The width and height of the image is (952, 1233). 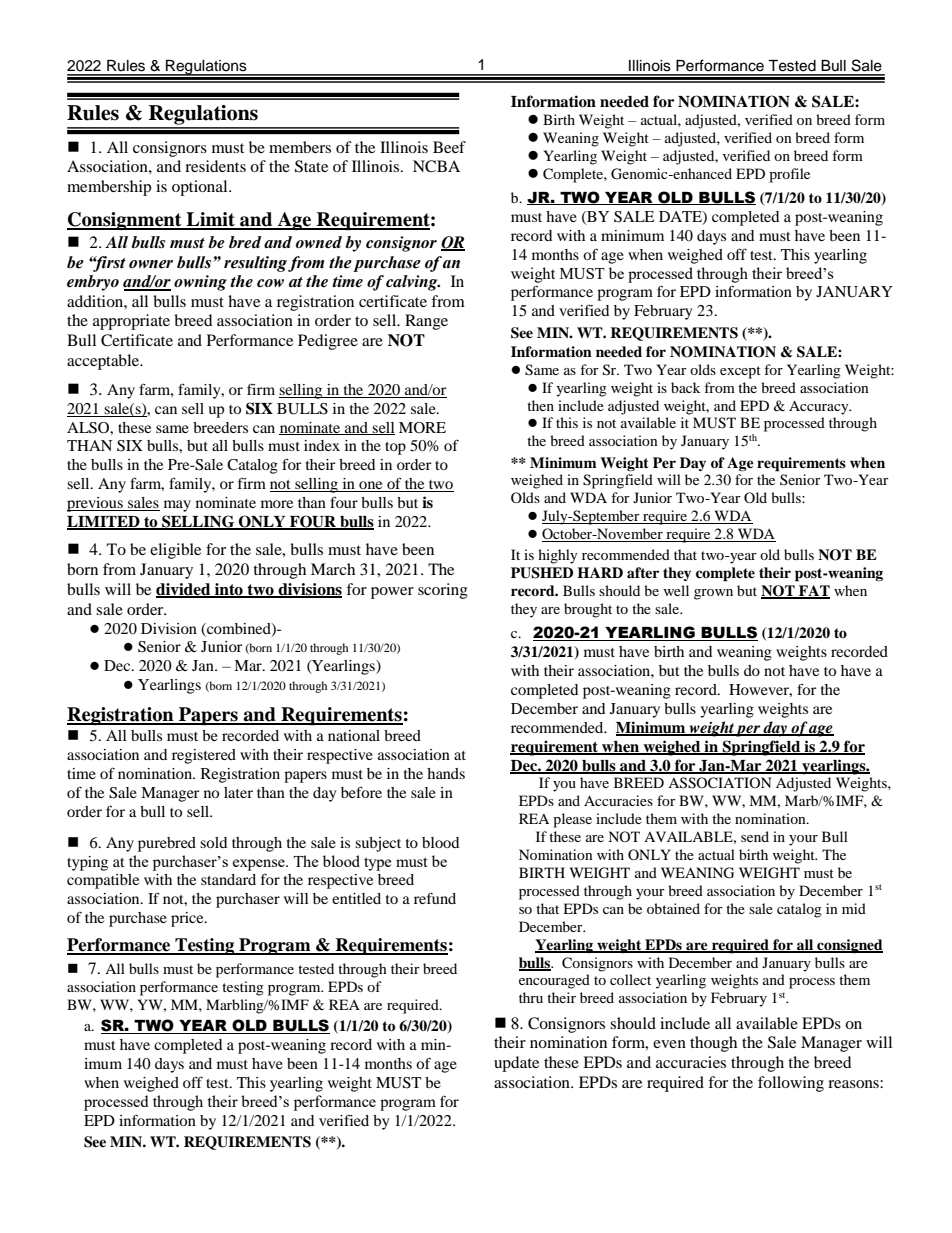 What do you see at coordinates (531, 997) in the image?
I see `thru` at bounding box center [531, 997].
